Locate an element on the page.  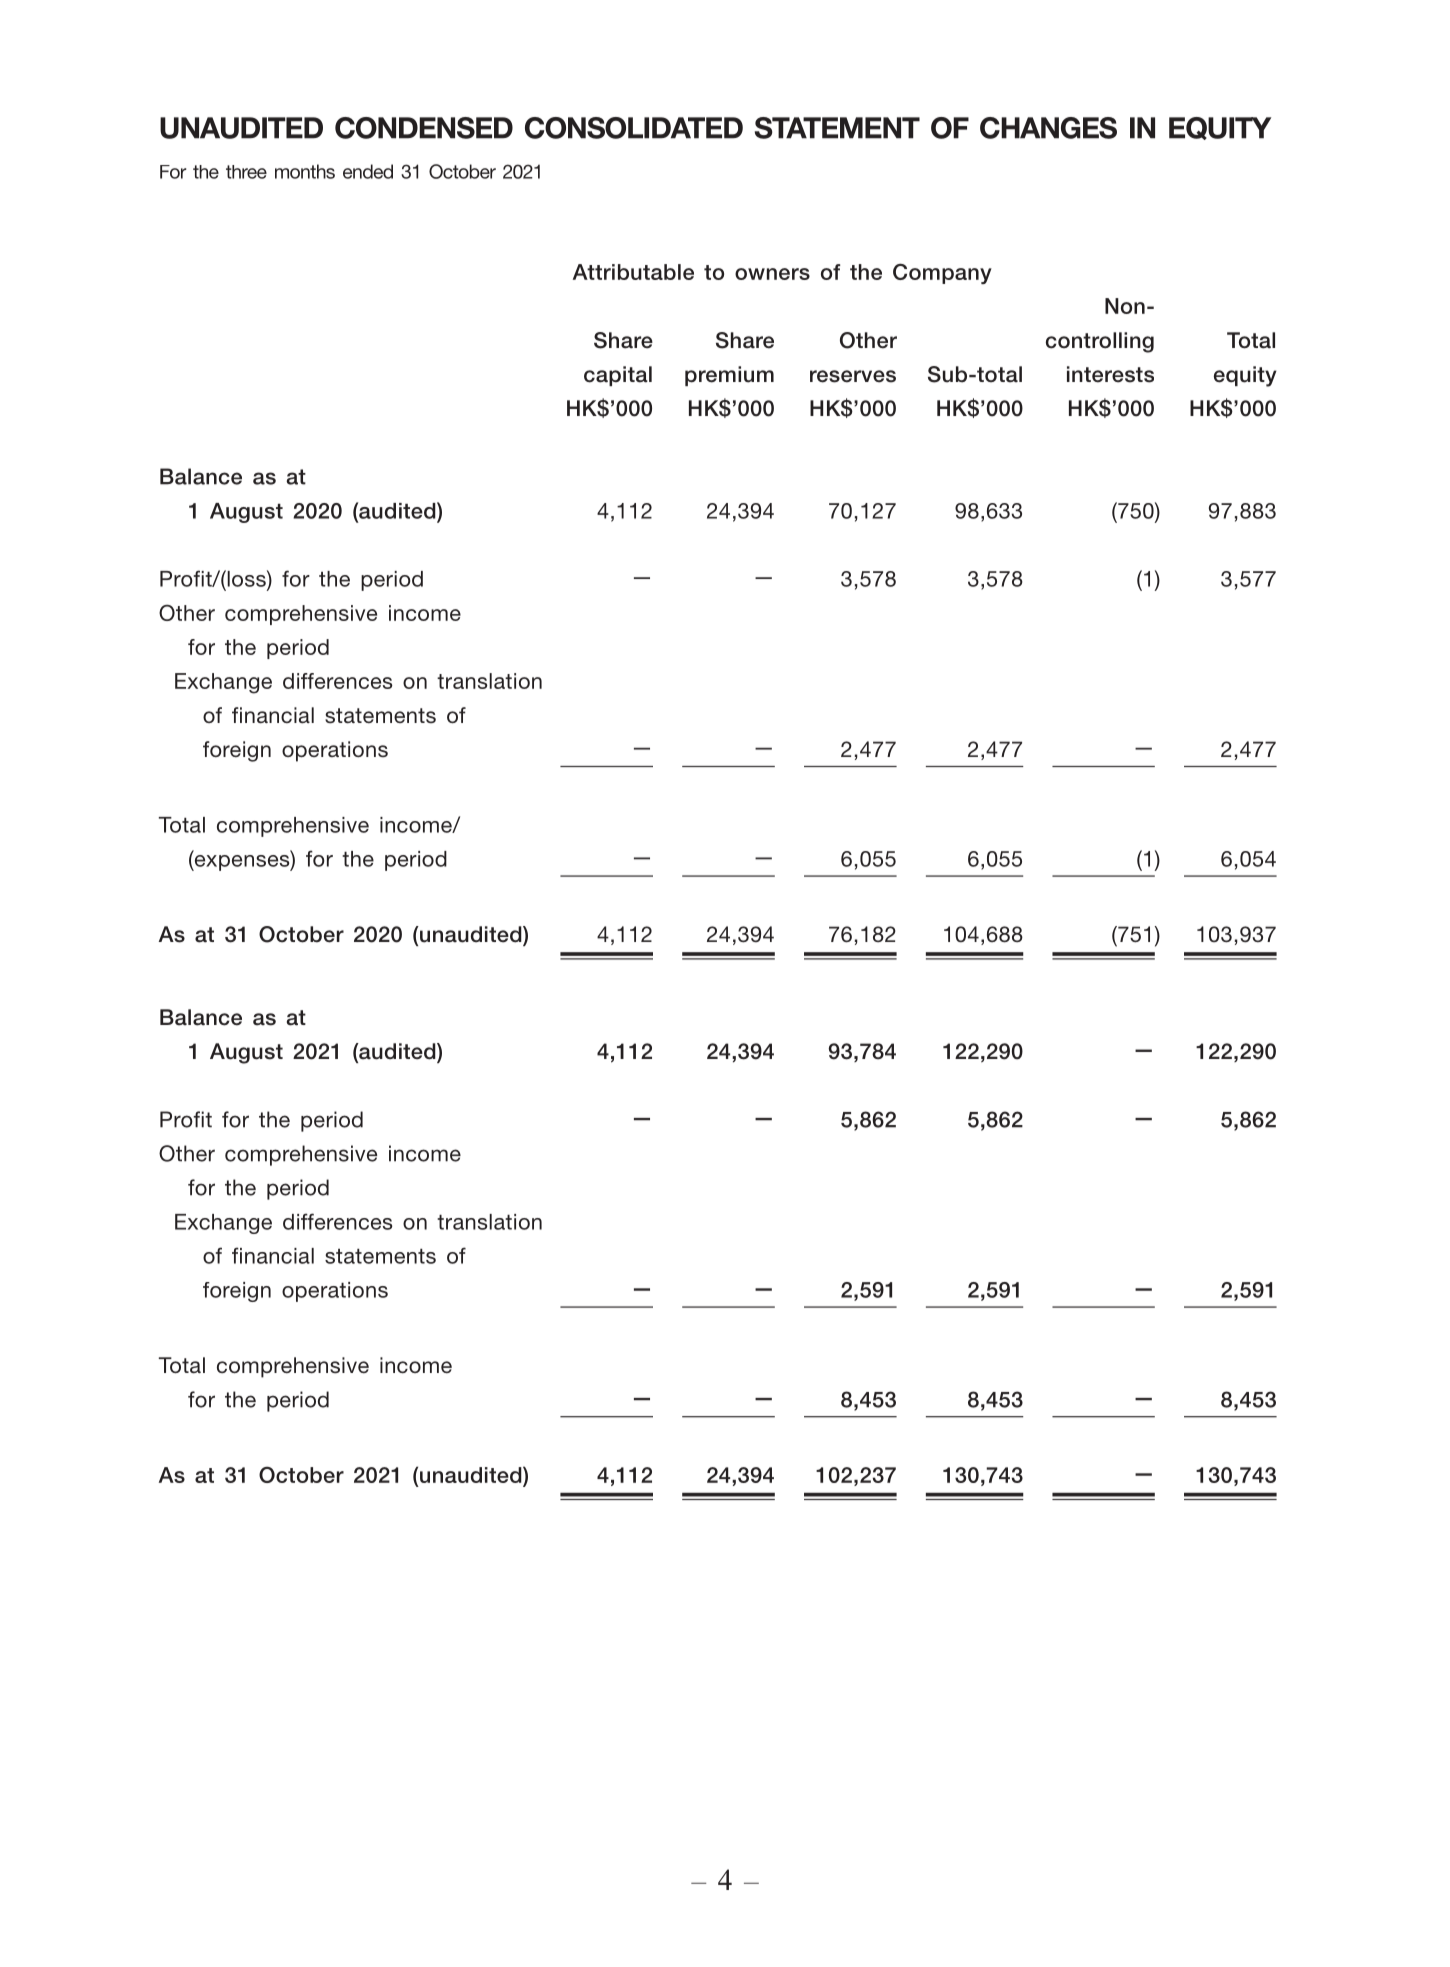
capital is located at coordinates (618, 376).
